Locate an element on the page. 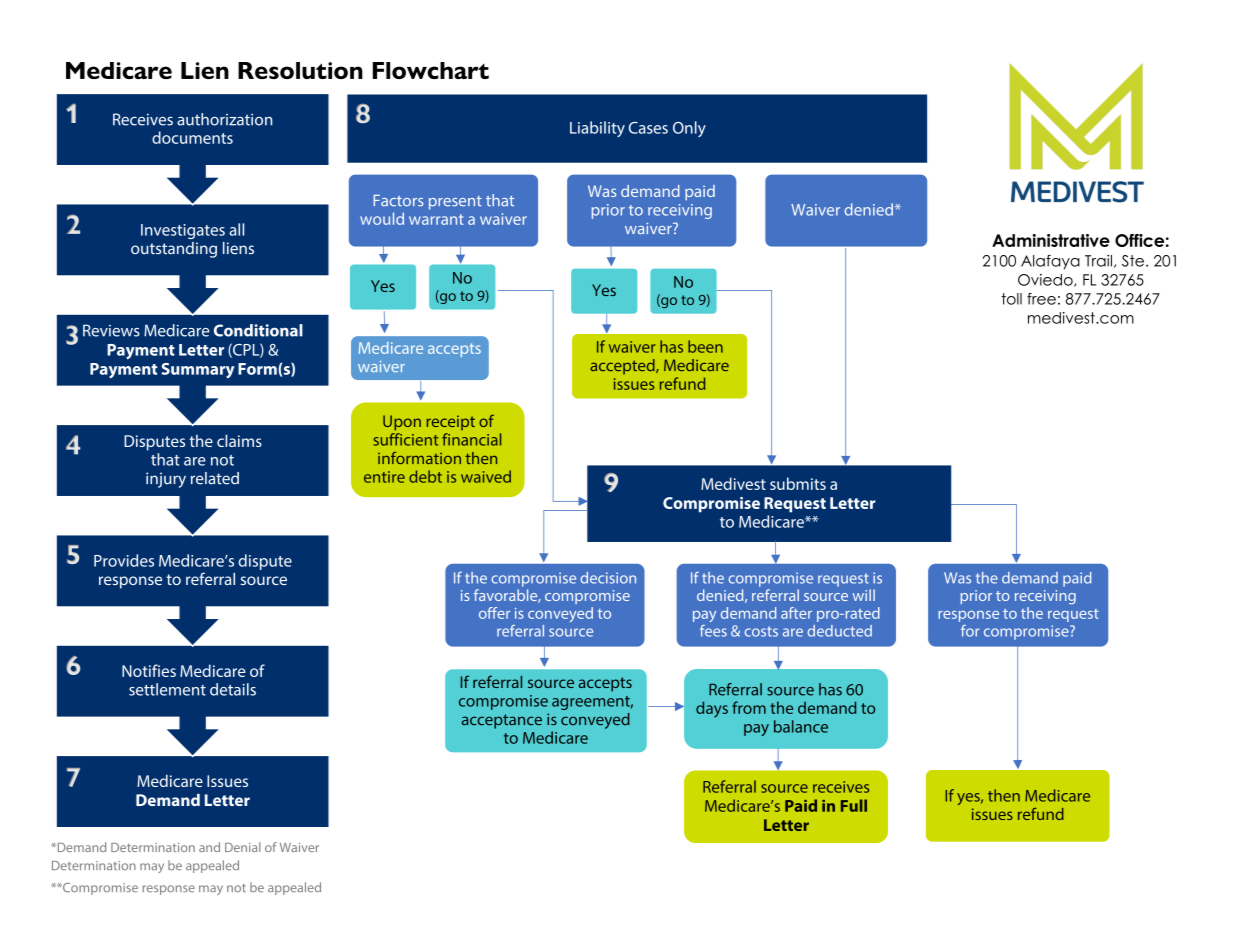 The image size is (1233, 952). waived is located at coordinates (486, 476).
